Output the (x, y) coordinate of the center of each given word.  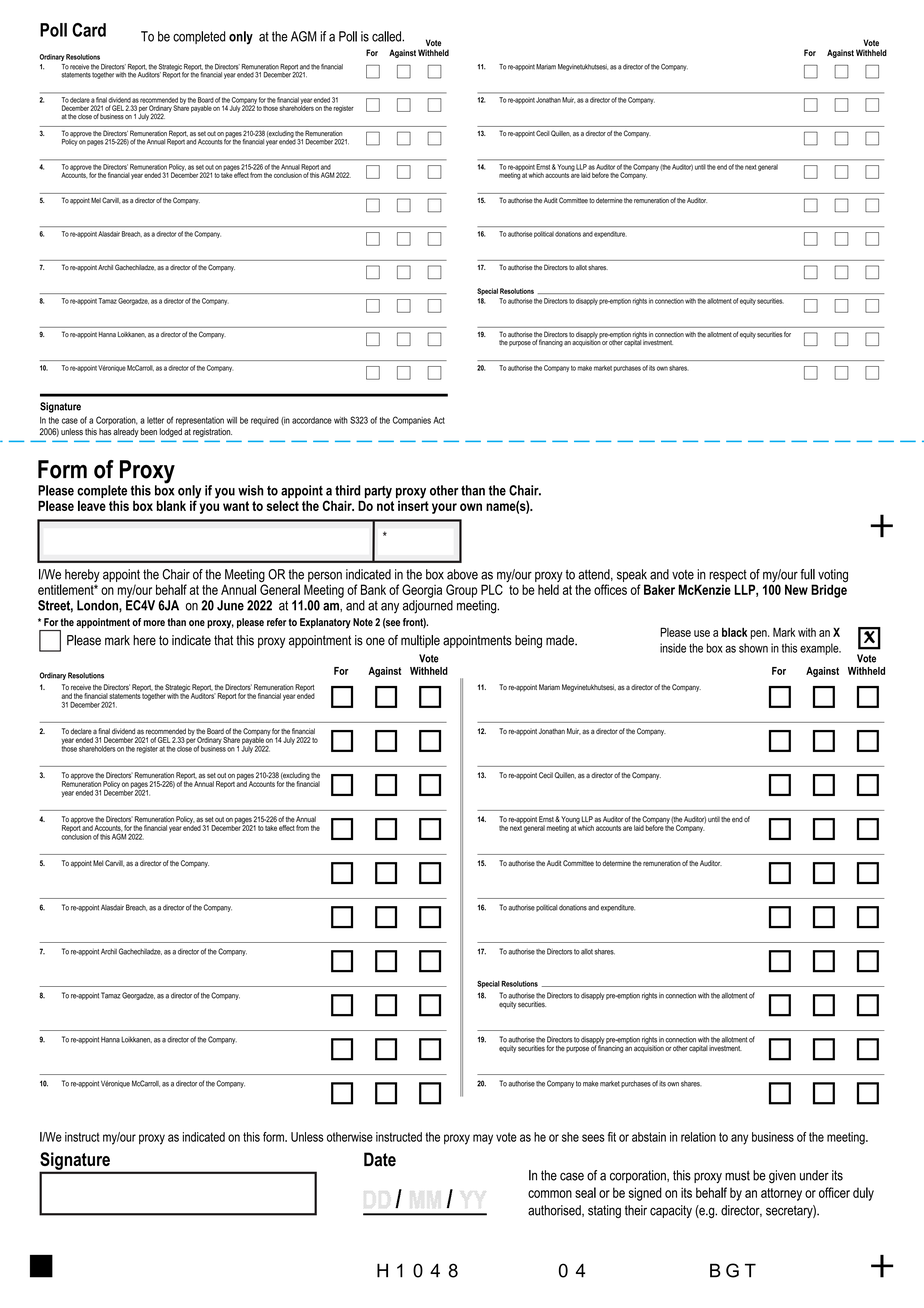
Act (439, 420)
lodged (171, 432)
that (223, 640)
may (483, 1139)
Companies (412, 421)
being (528, 641)
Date (380, 1159)
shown (753, 648)
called (387, 36)
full (807, 574)
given (782, 1177)
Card (89, 30)
